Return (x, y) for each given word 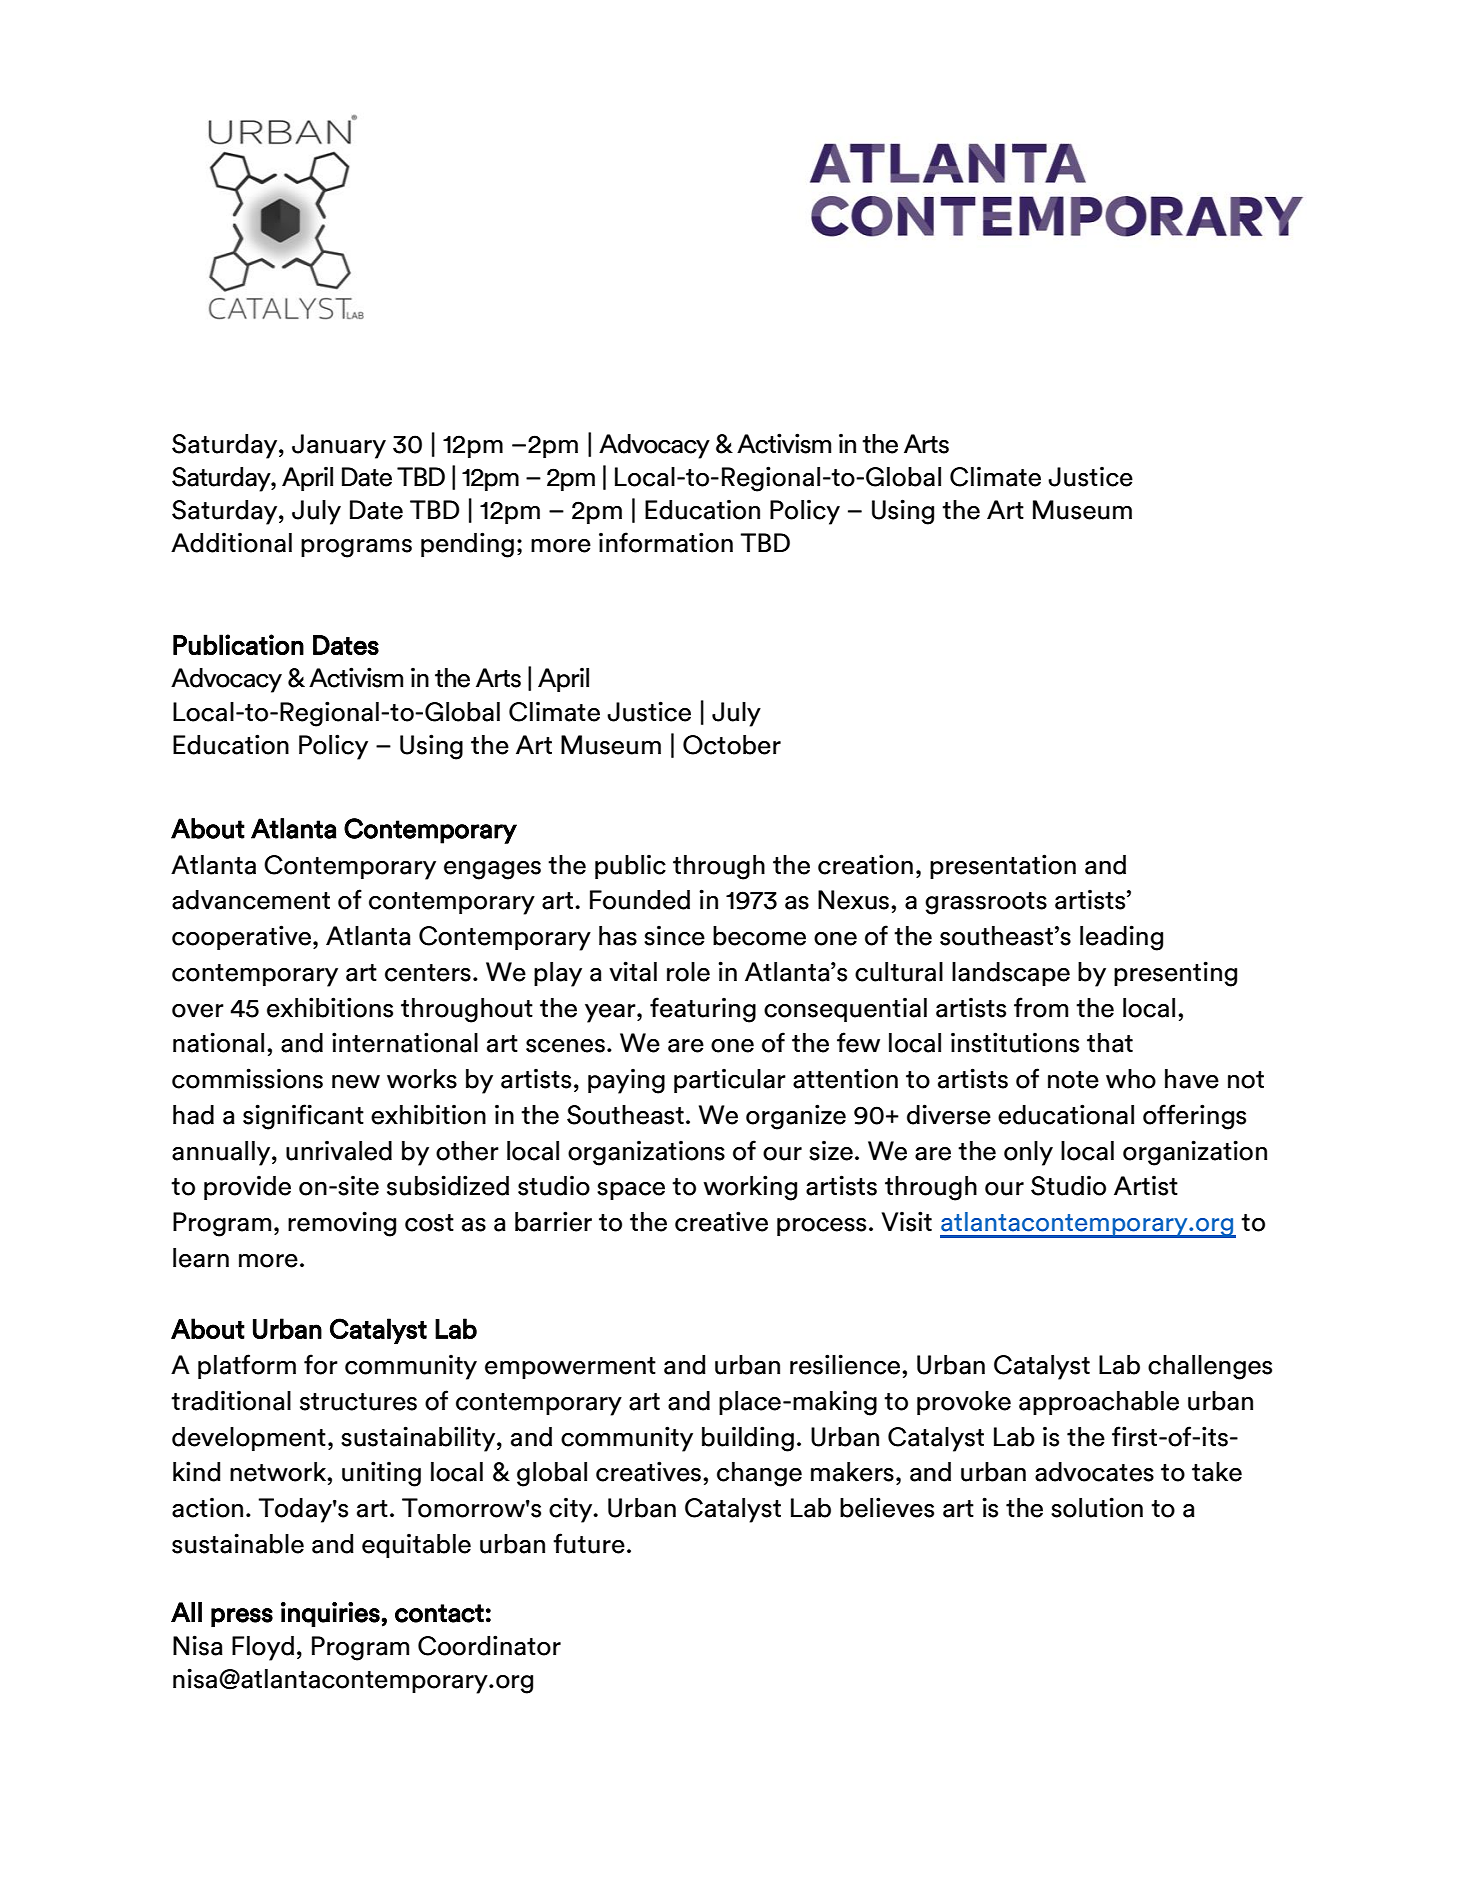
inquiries (330, 1614)
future (589, 1543)
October (732, 745)
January (339, 446)
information (666, 542)
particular (730, 1080)
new (356, 1082)
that (1110, 1043)
